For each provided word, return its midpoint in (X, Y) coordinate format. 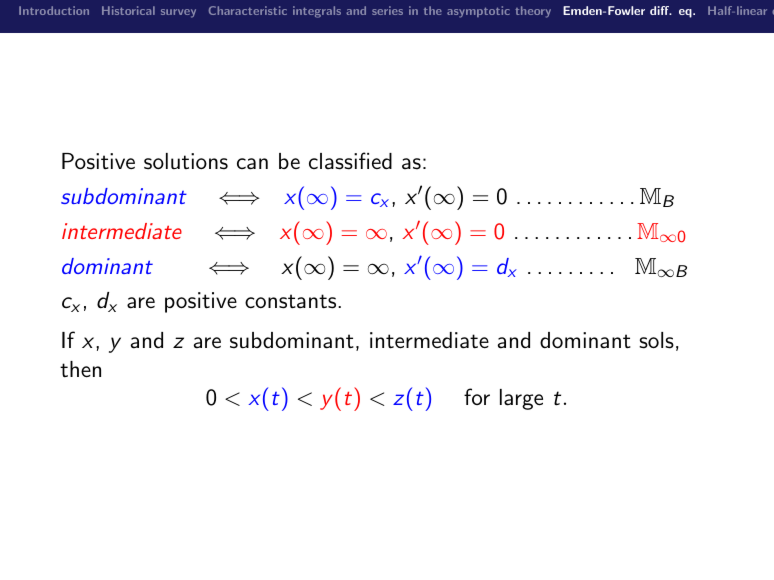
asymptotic (478, 12)
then (80, 369)
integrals (317, 12)
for (477, 396)
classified (350, 161)
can (252, 164)
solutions (186, 161)
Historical (128, 10)
